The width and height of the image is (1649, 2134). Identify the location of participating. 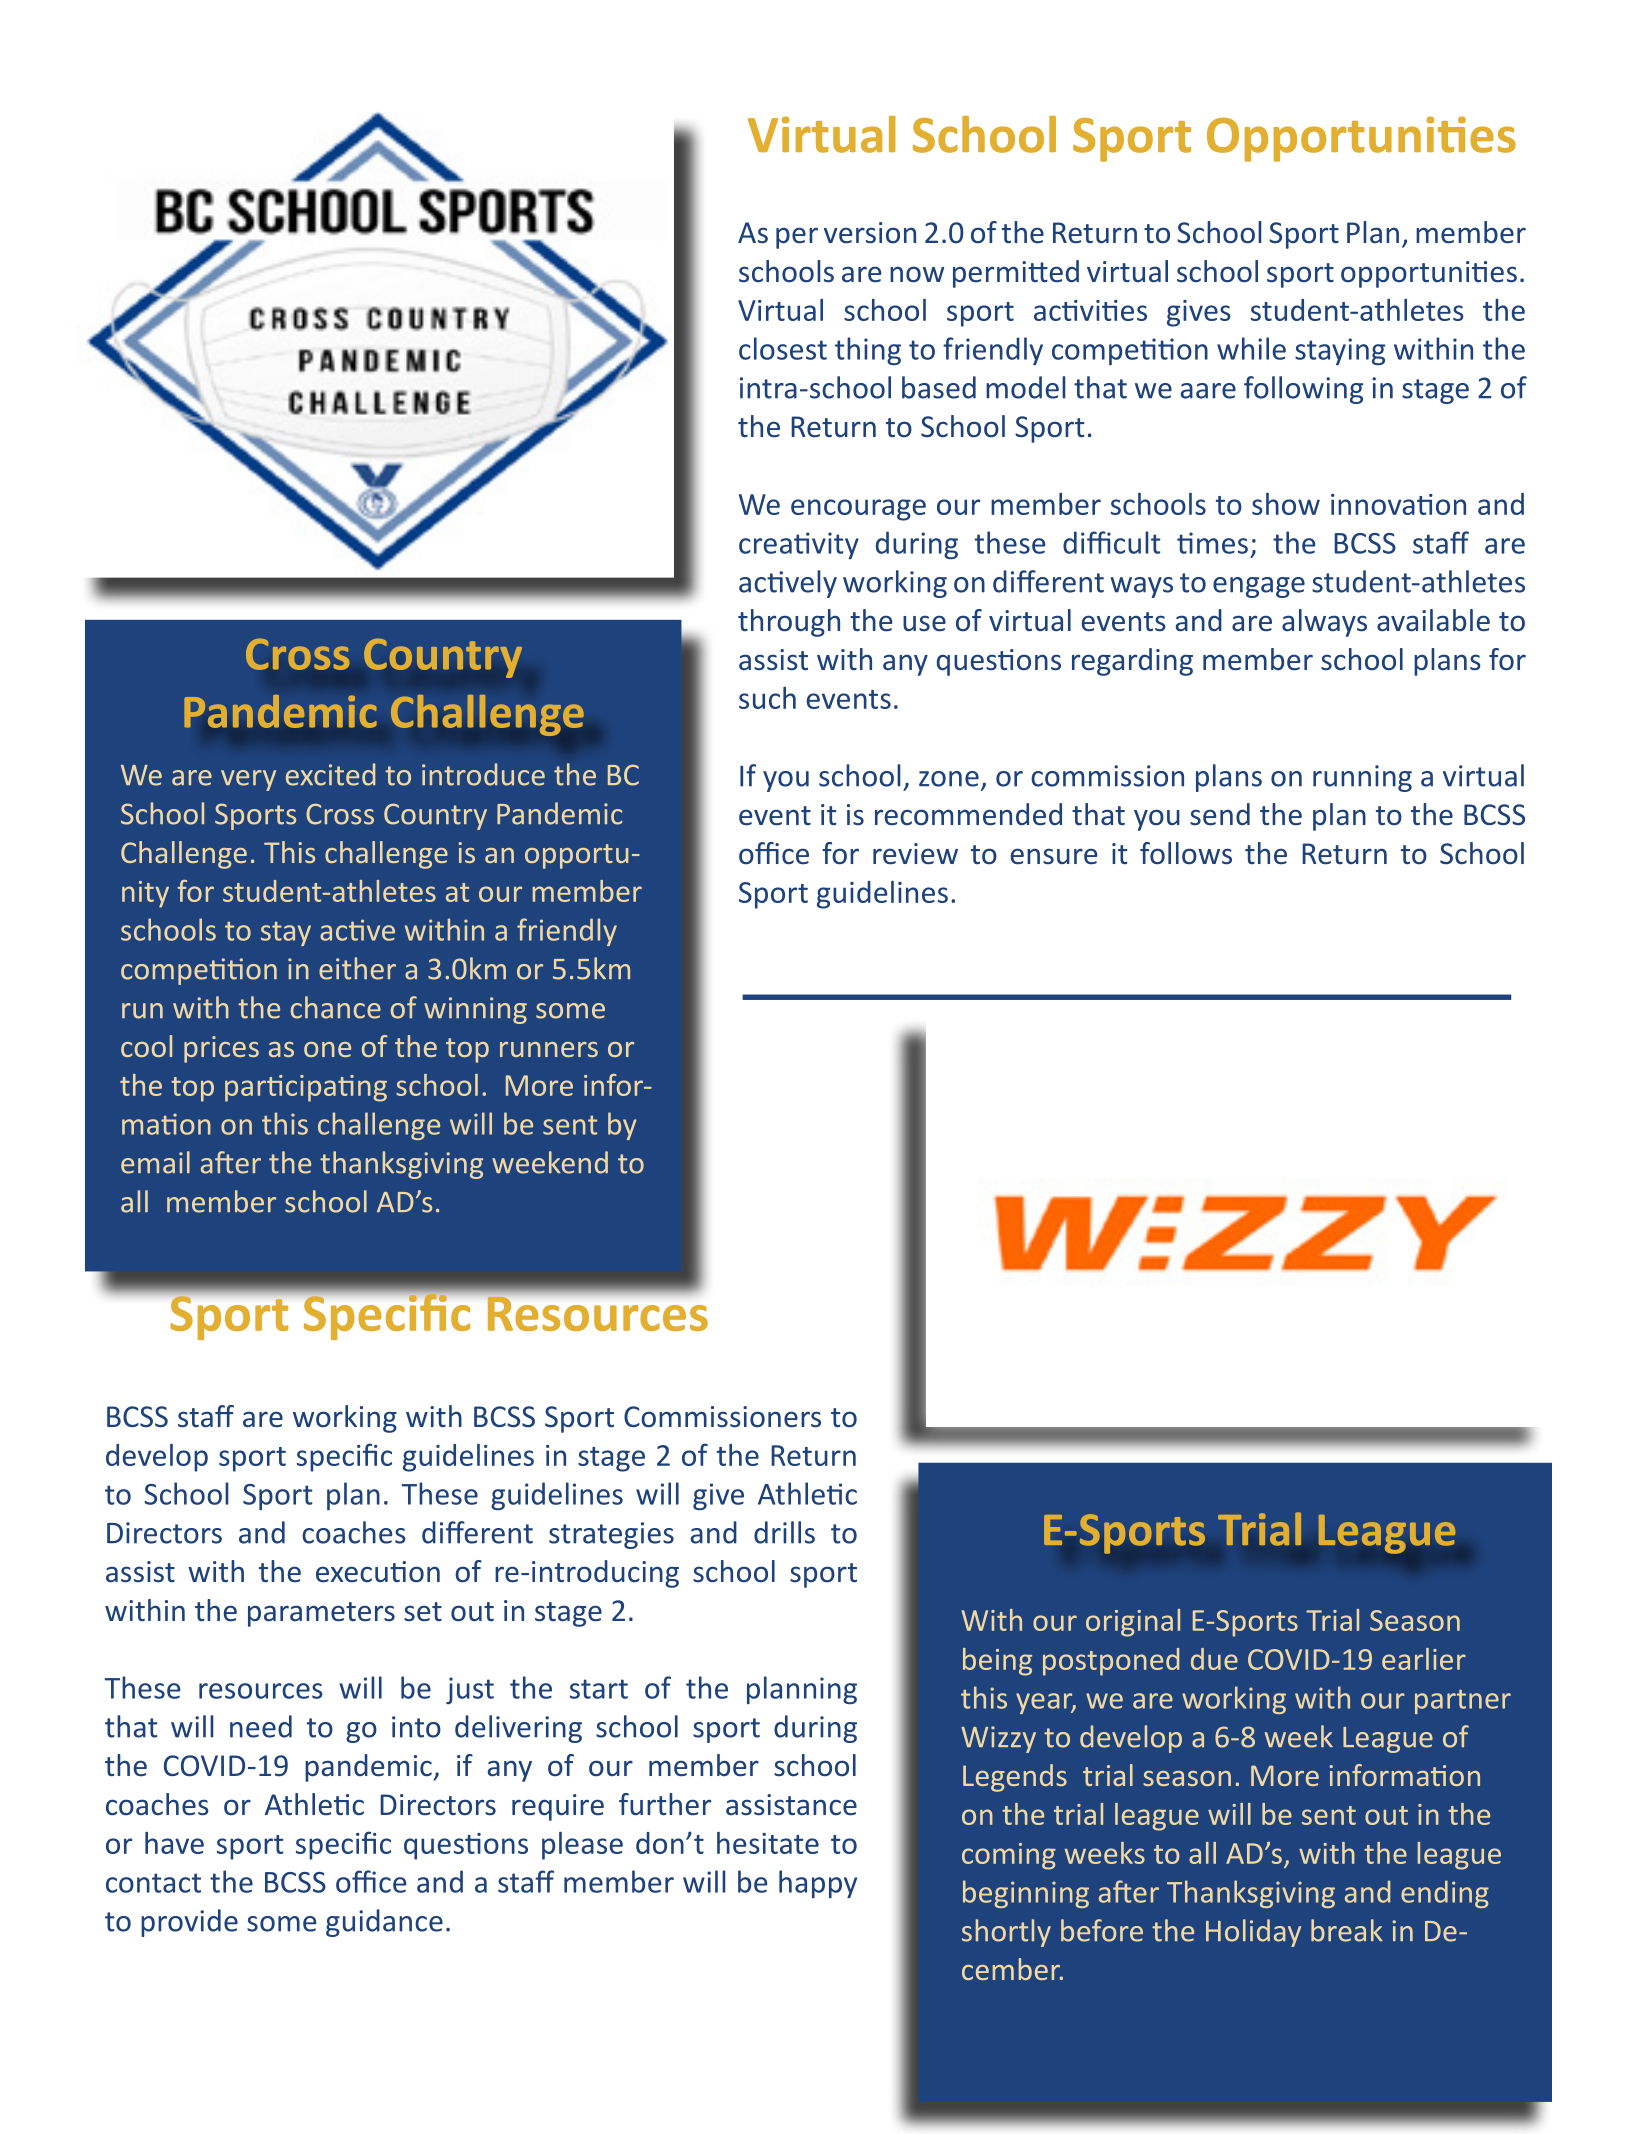
(306, 1088).
